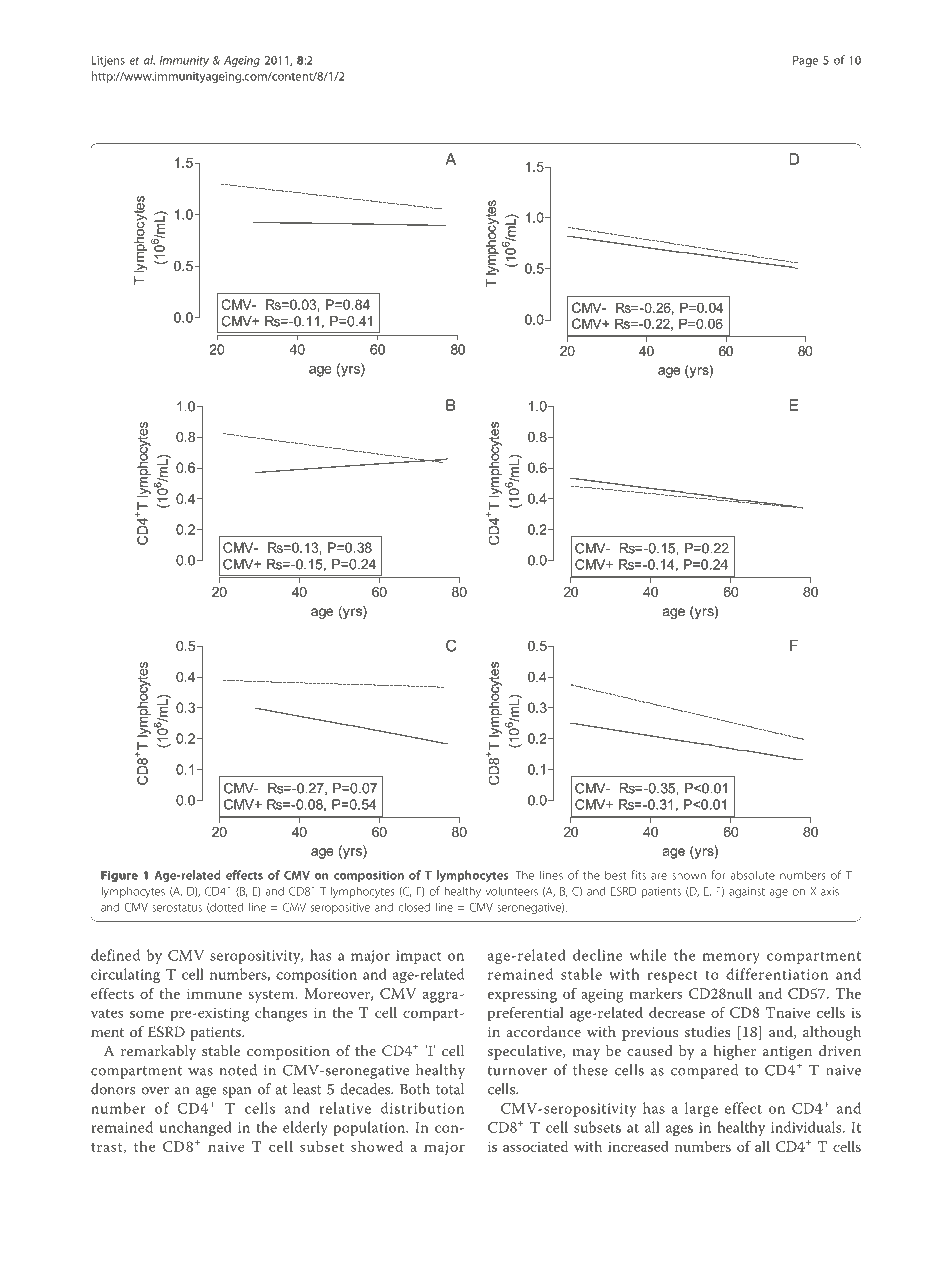 The height and width of the screenshot is (1270, 952). What do you see at coordinates (718, 875) in the screenshot?
I see `for` at bounding box center [718, 875].
